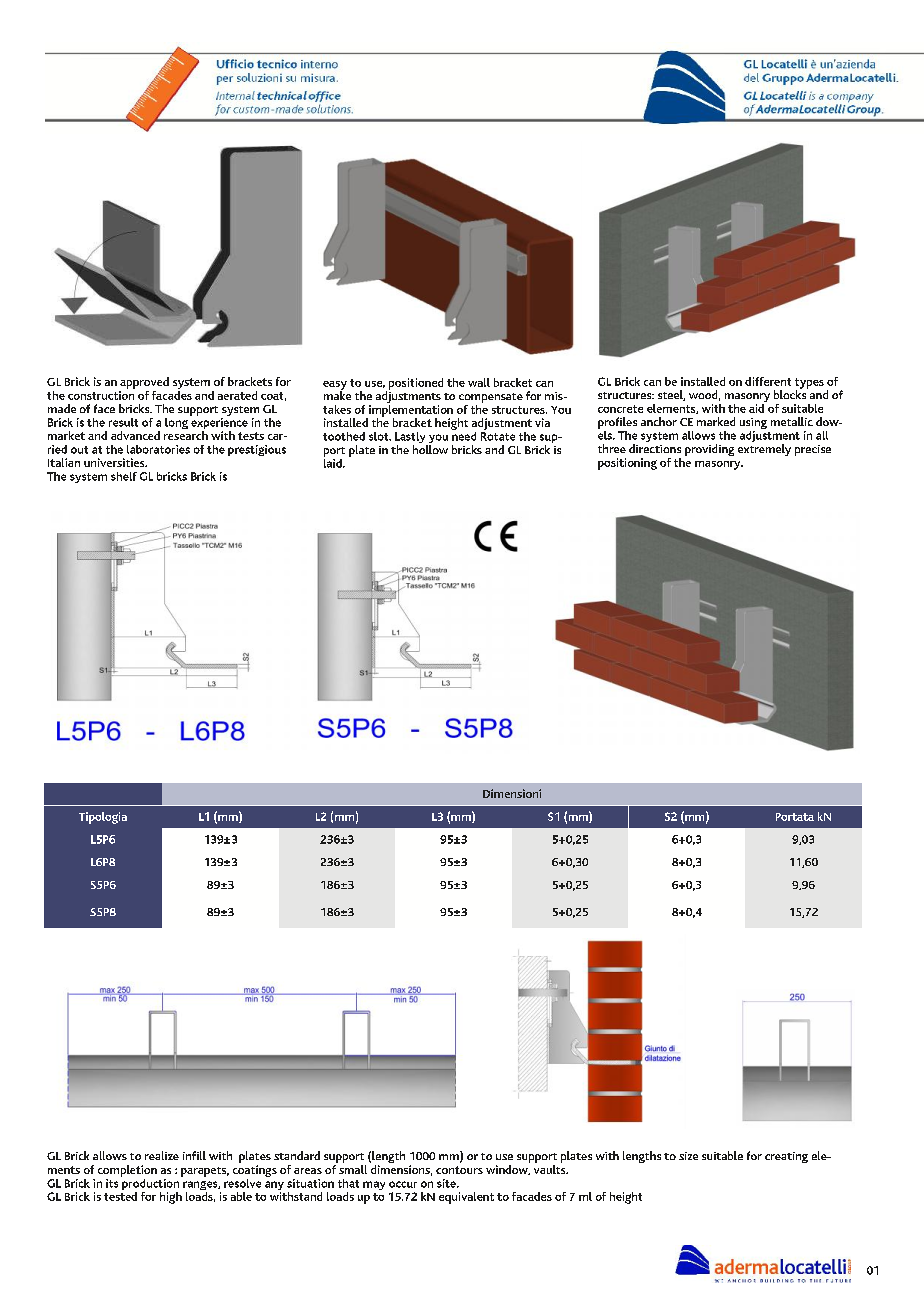 Image resolution: width=924 pixels, height=1308 pixels. What do you see at coordinates (144, 384) in the screenshot?
I see `approved` at bounding box center [144, 384].
